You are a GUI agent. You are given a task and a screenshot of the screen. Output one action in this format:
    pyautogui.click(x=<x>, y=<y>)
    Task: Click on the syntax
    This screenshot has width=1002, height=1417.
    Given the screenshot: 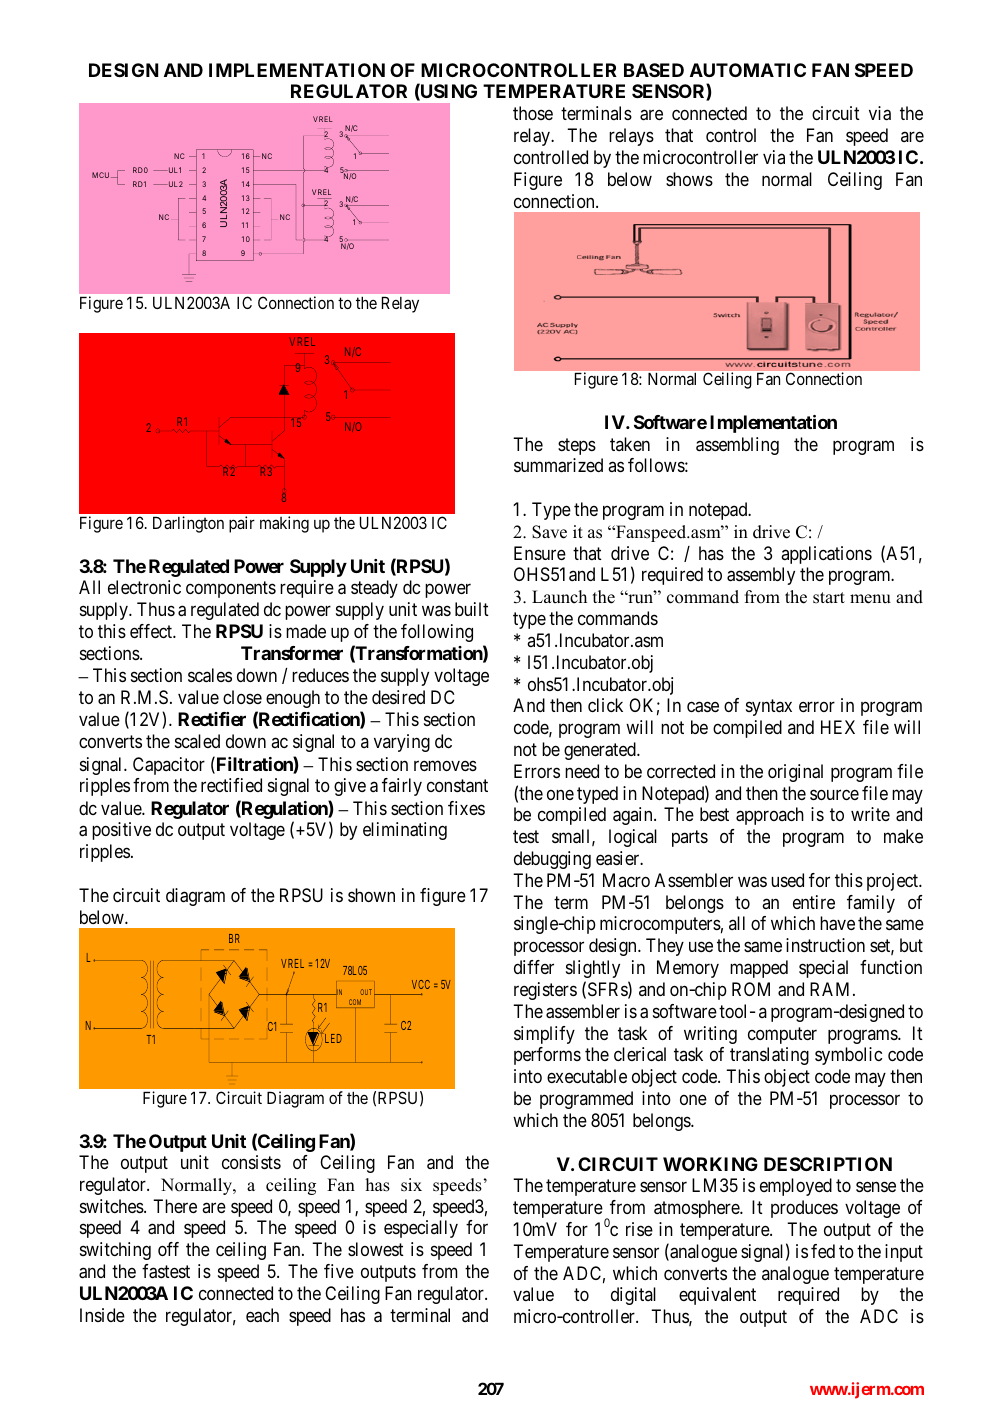 What is the action you would take?
    pyautogui.click(x=769, y=708)
